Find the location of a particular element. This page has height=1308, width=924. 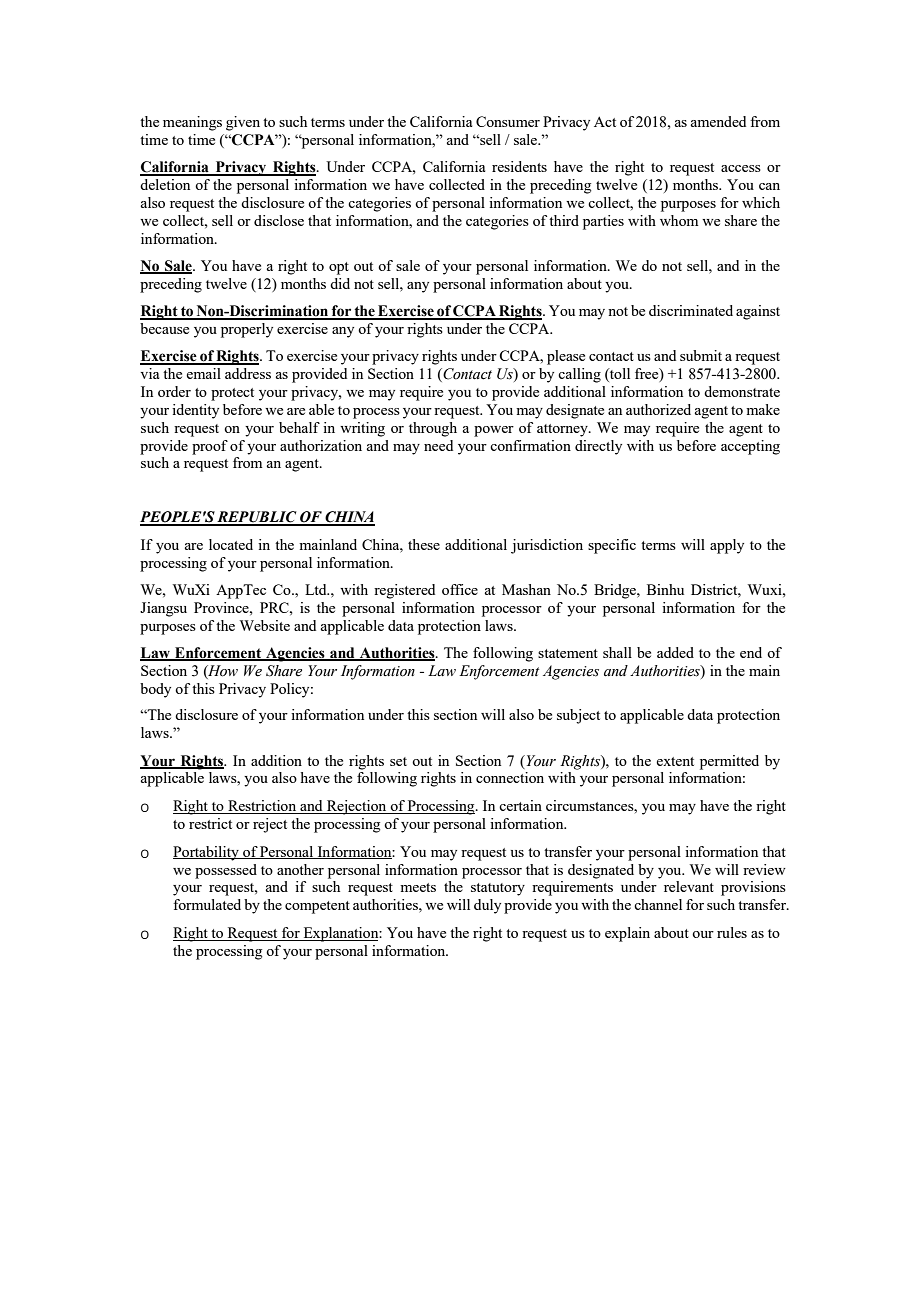

authorized is located at coordinates (658, 409).
